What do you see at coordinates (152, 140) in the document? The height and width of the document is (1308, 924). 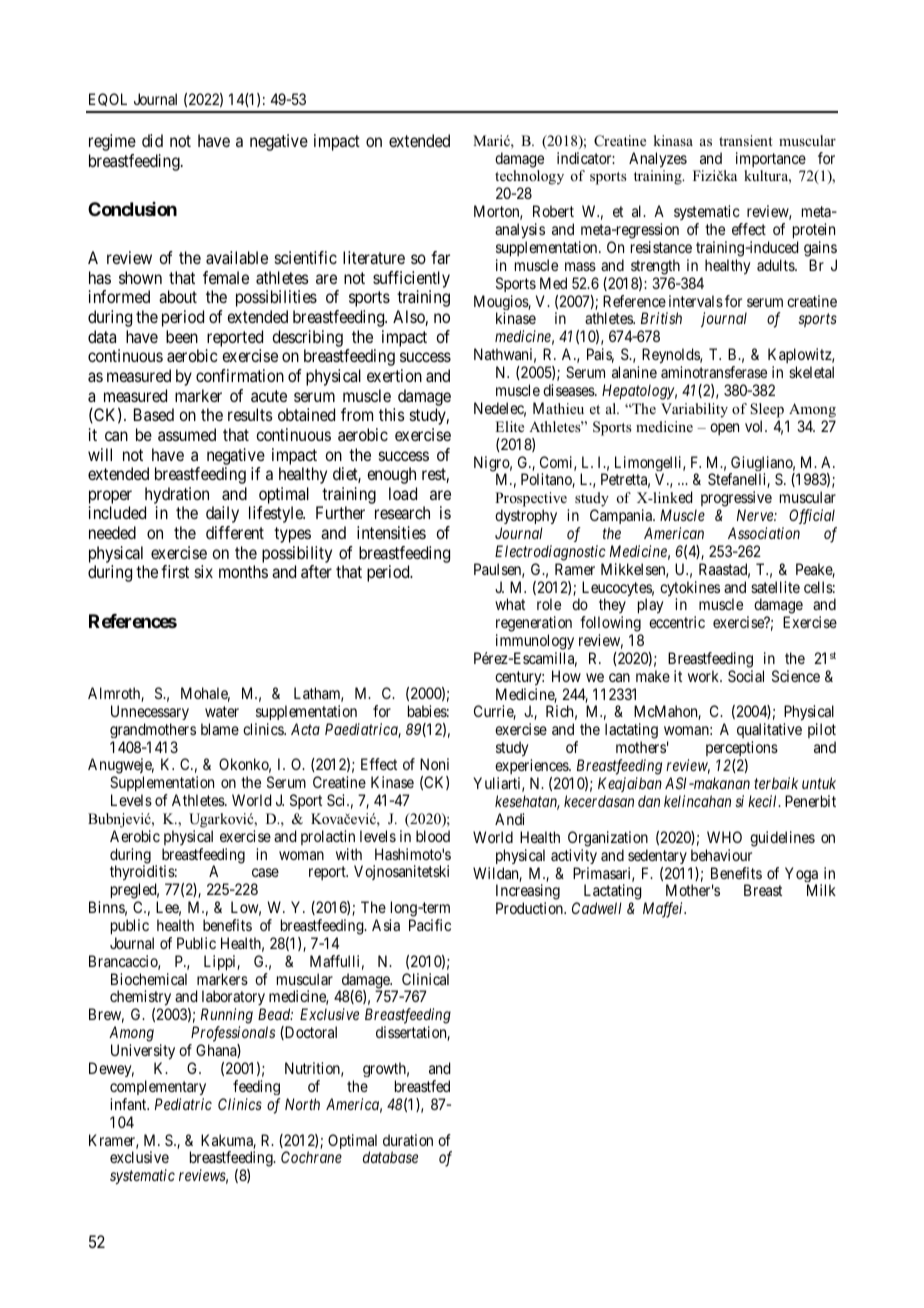 I see `did` at bounding box center [152, 140].
